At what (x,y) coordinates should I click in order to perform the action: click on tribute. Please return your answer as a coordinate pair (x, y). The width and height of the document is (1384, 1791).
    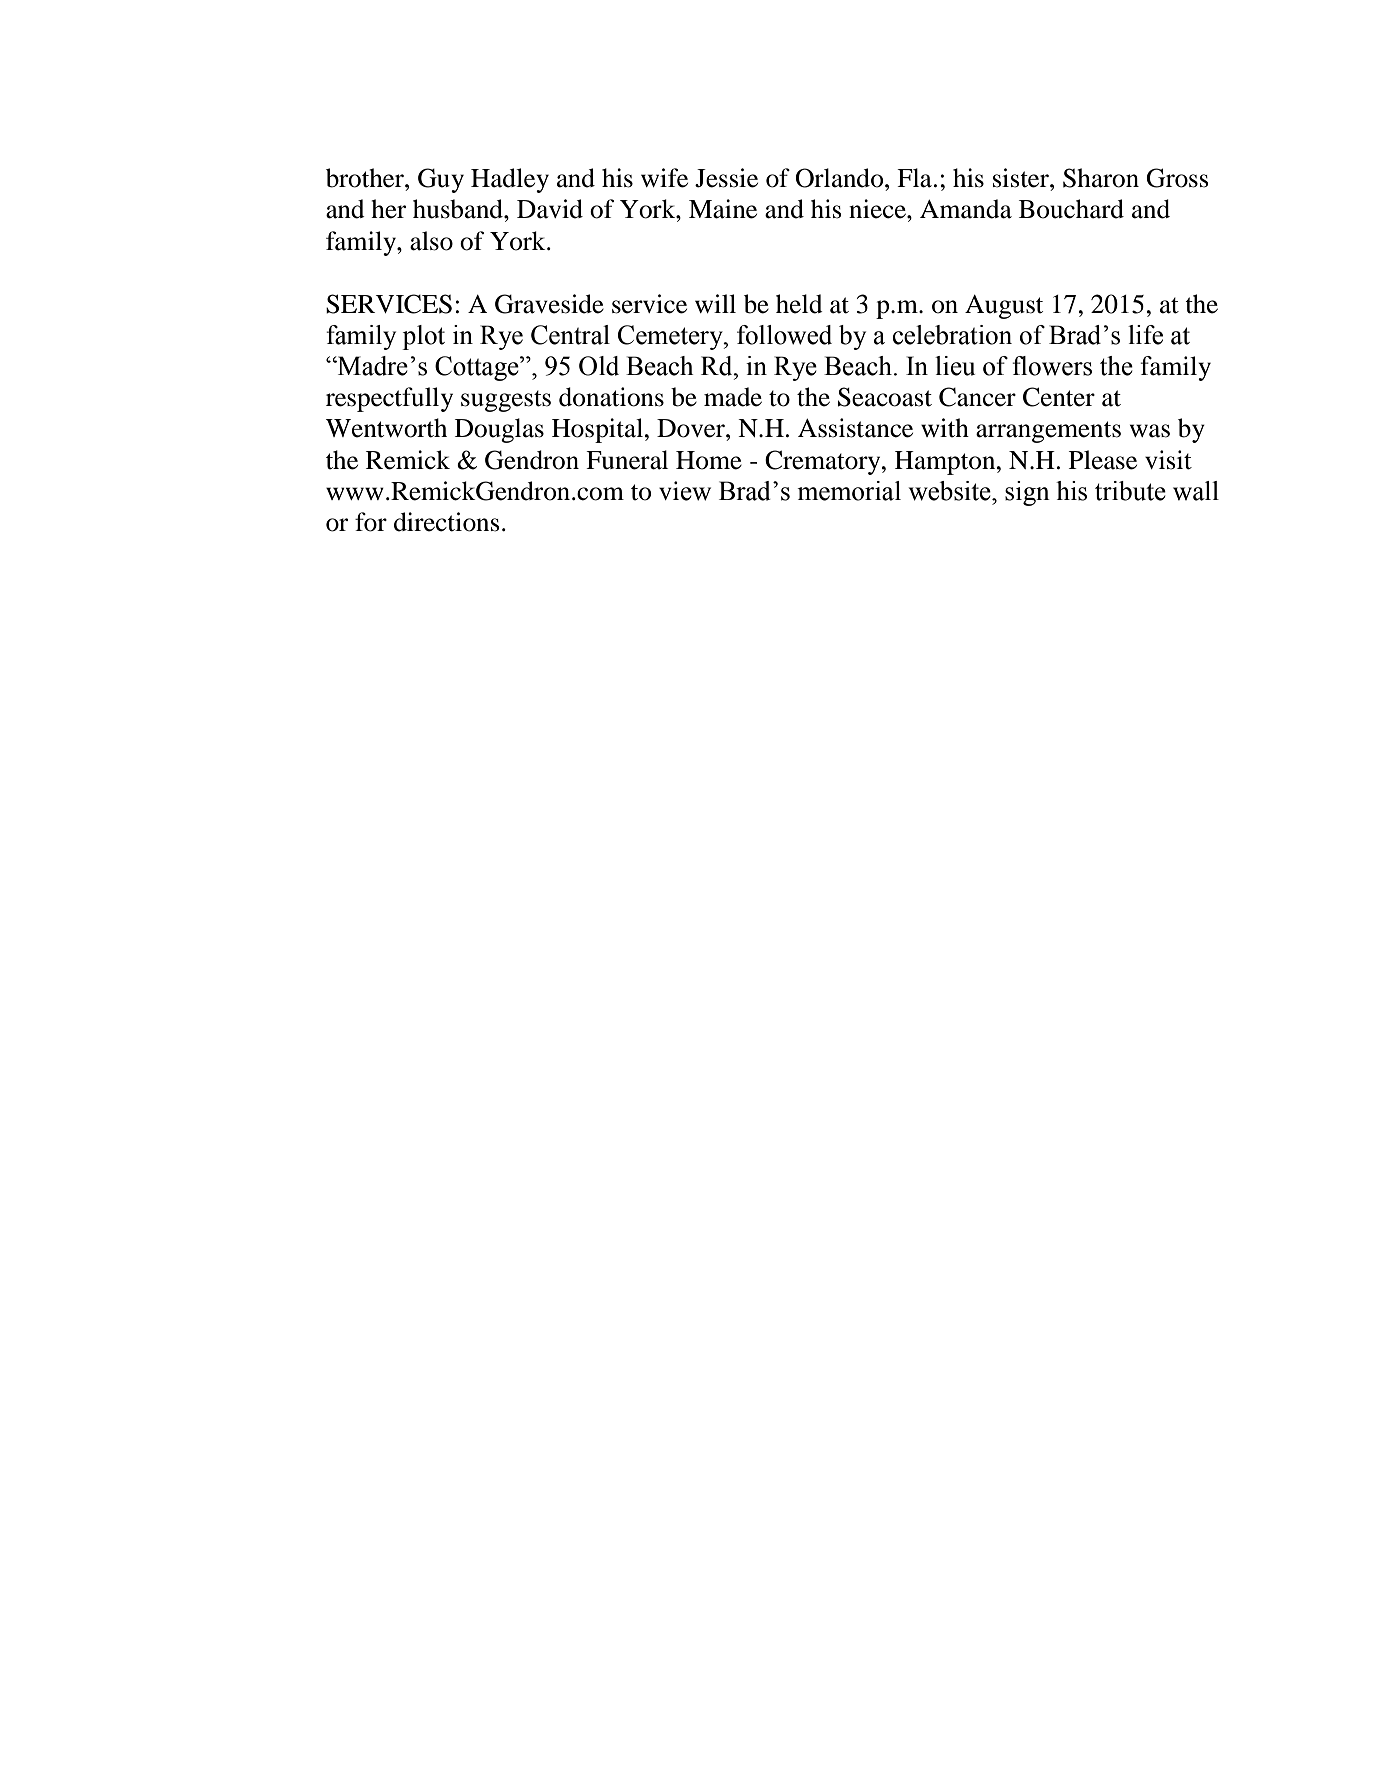
    Looking at the image, I should click on (1130, 491).
